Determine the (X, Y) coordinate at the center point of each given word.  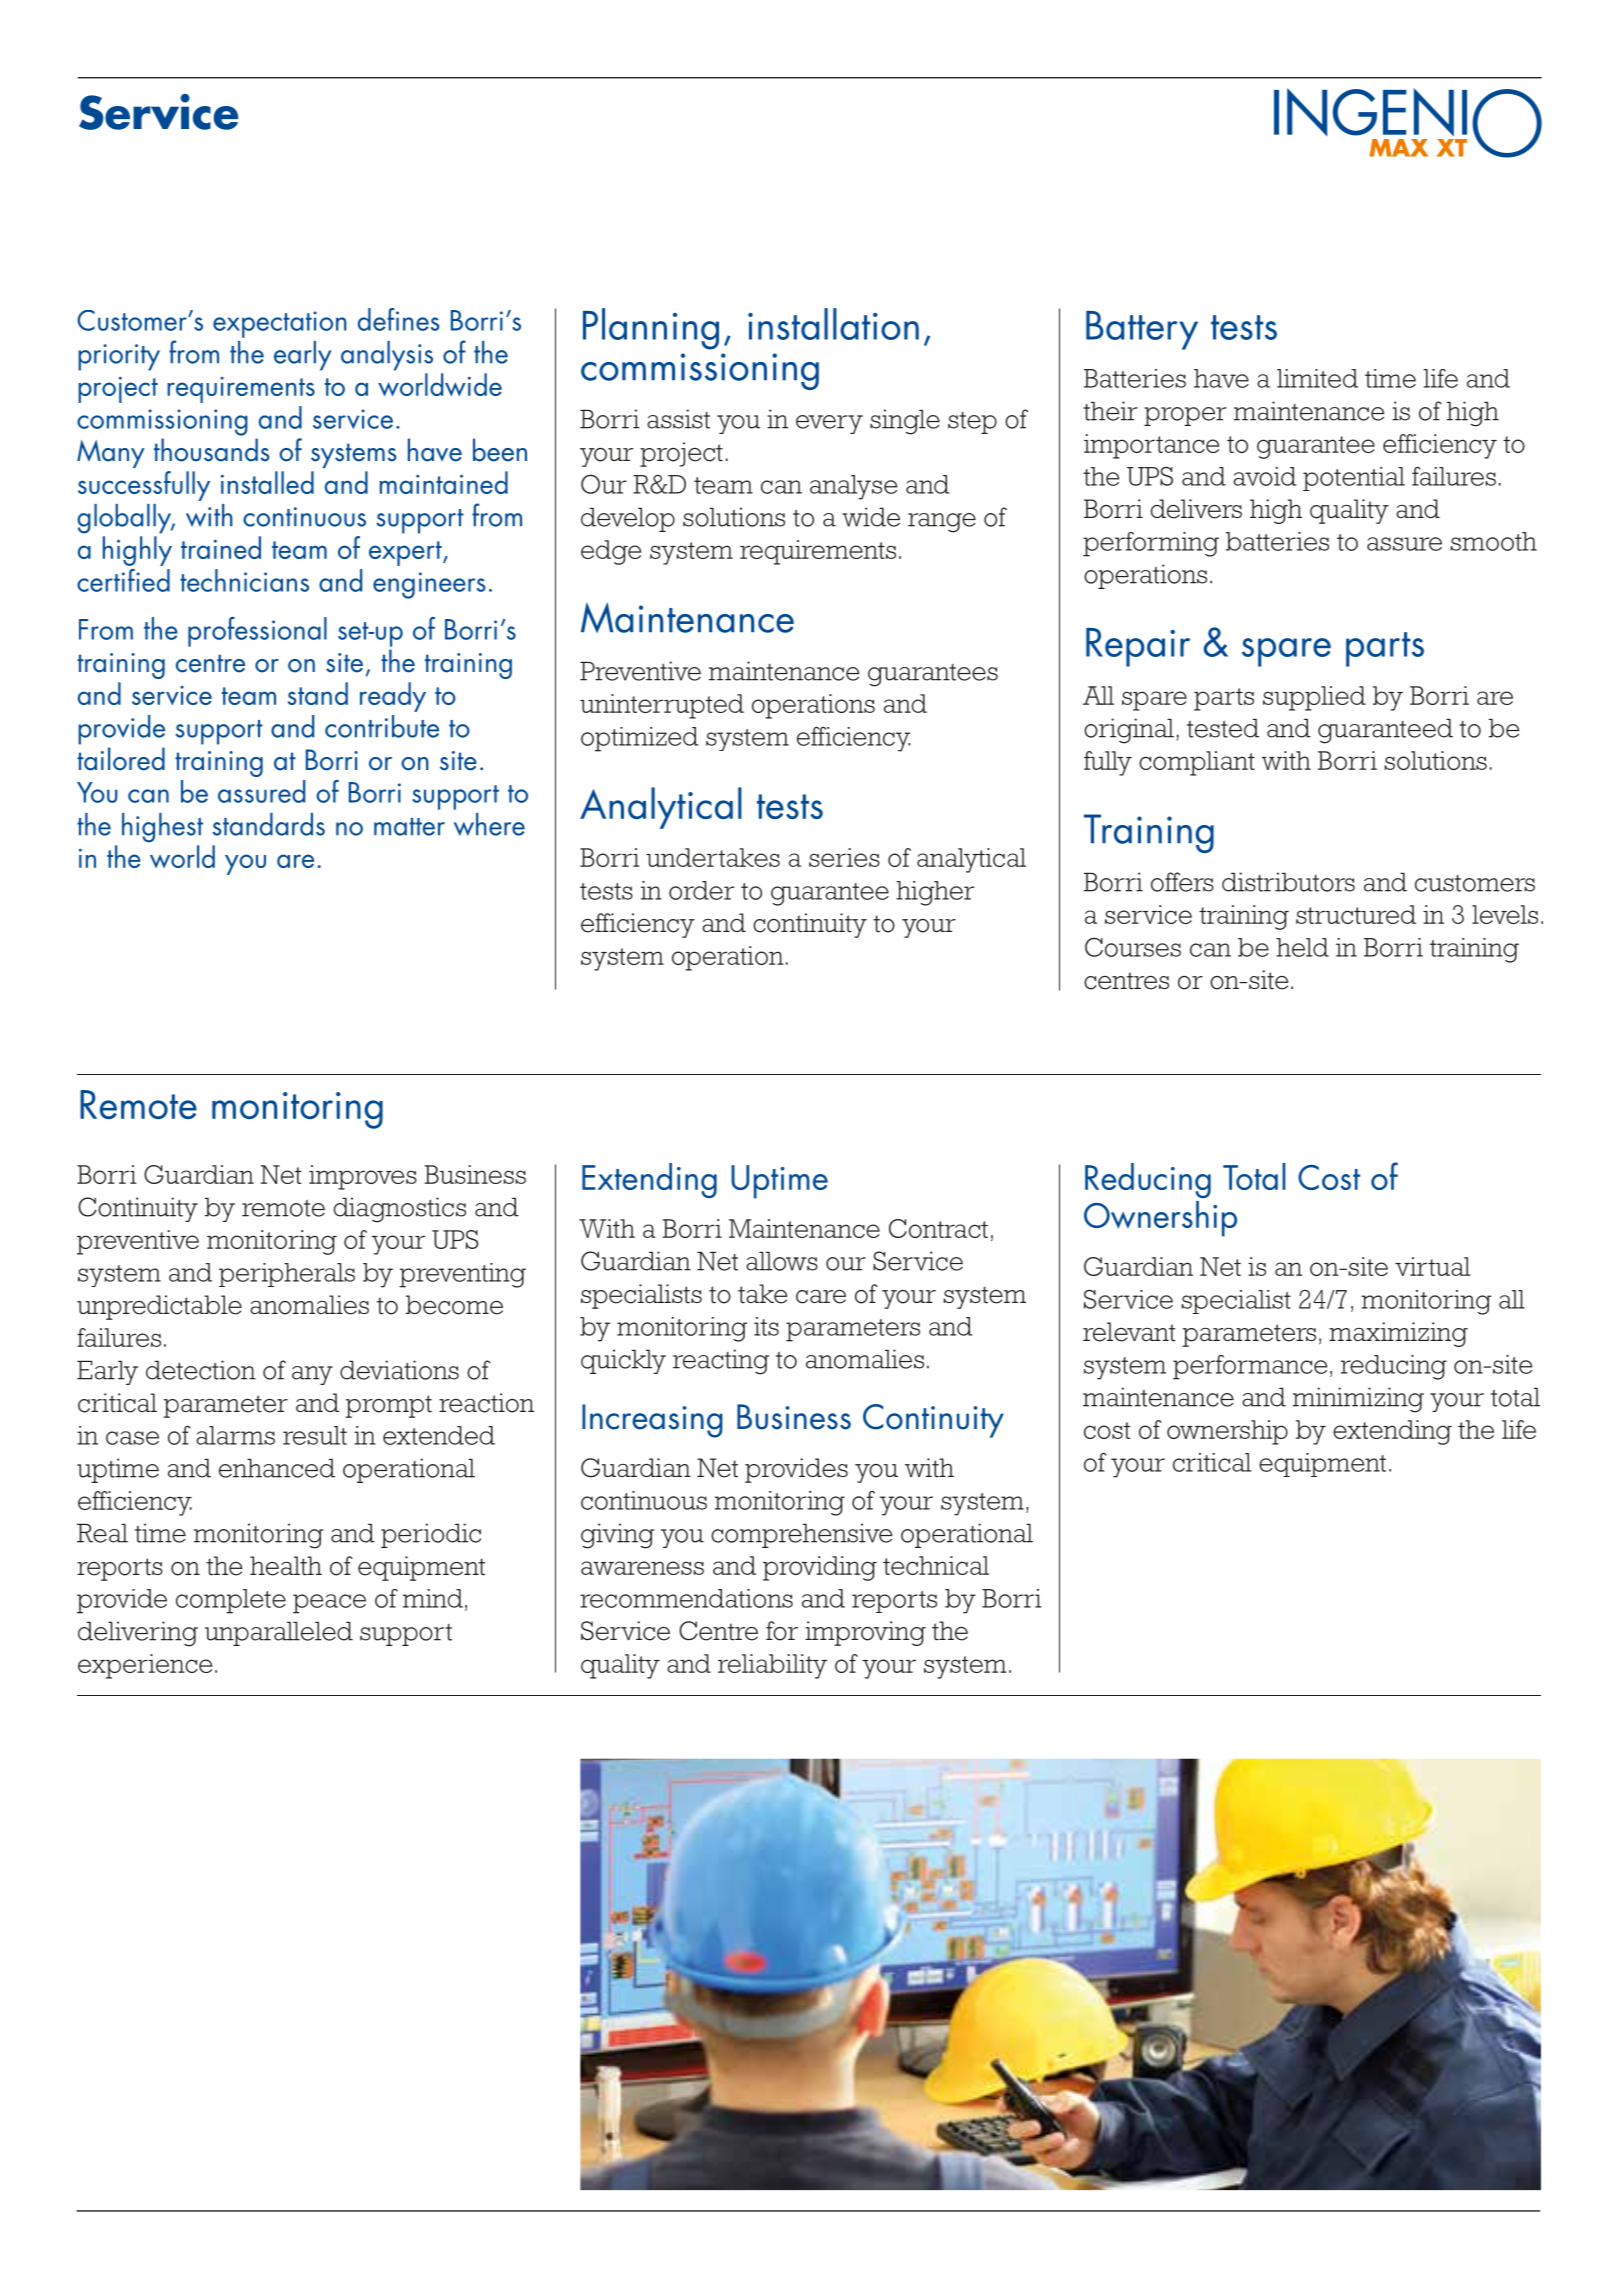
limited (1317, 378)
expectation (280, 324)
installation (833, 324)
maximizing (1398, 1334)
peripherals (287, 1275)
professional (257, 632)
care (821, 1297)
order (701, 890)
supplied (1314, 698)
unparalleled (279, 1634)
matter (409, 827)
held (1302, 947)
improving (865, 1633)
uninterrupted (662, 706)
